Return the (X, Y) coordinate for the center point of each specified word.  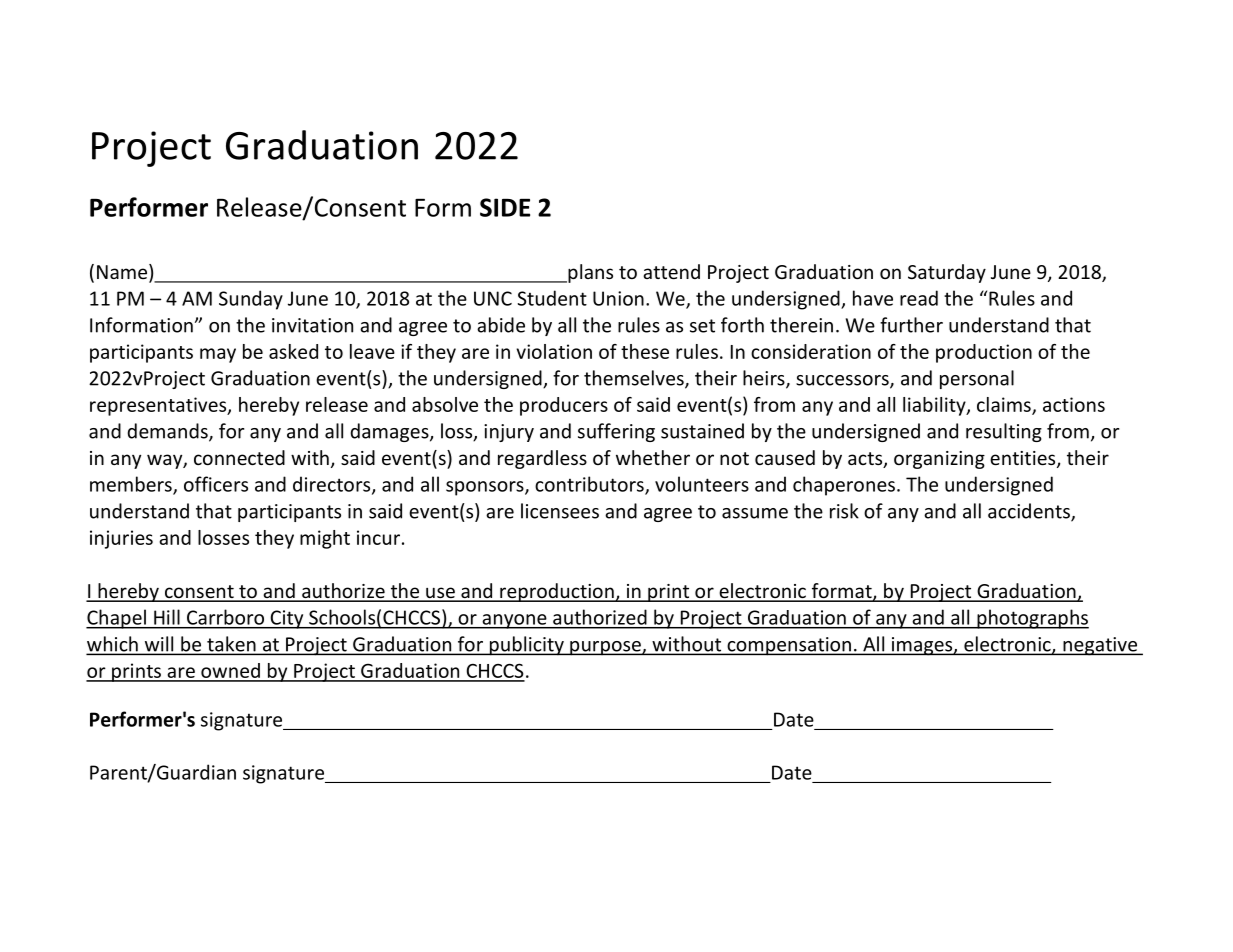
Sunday (251, 300)
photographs (1032, 619)
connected (239, 457)
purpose (605, 648)
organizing (939, 460)
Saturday (947, 273)
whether (653, 457)
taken (231, 645)
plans (589, 273)
